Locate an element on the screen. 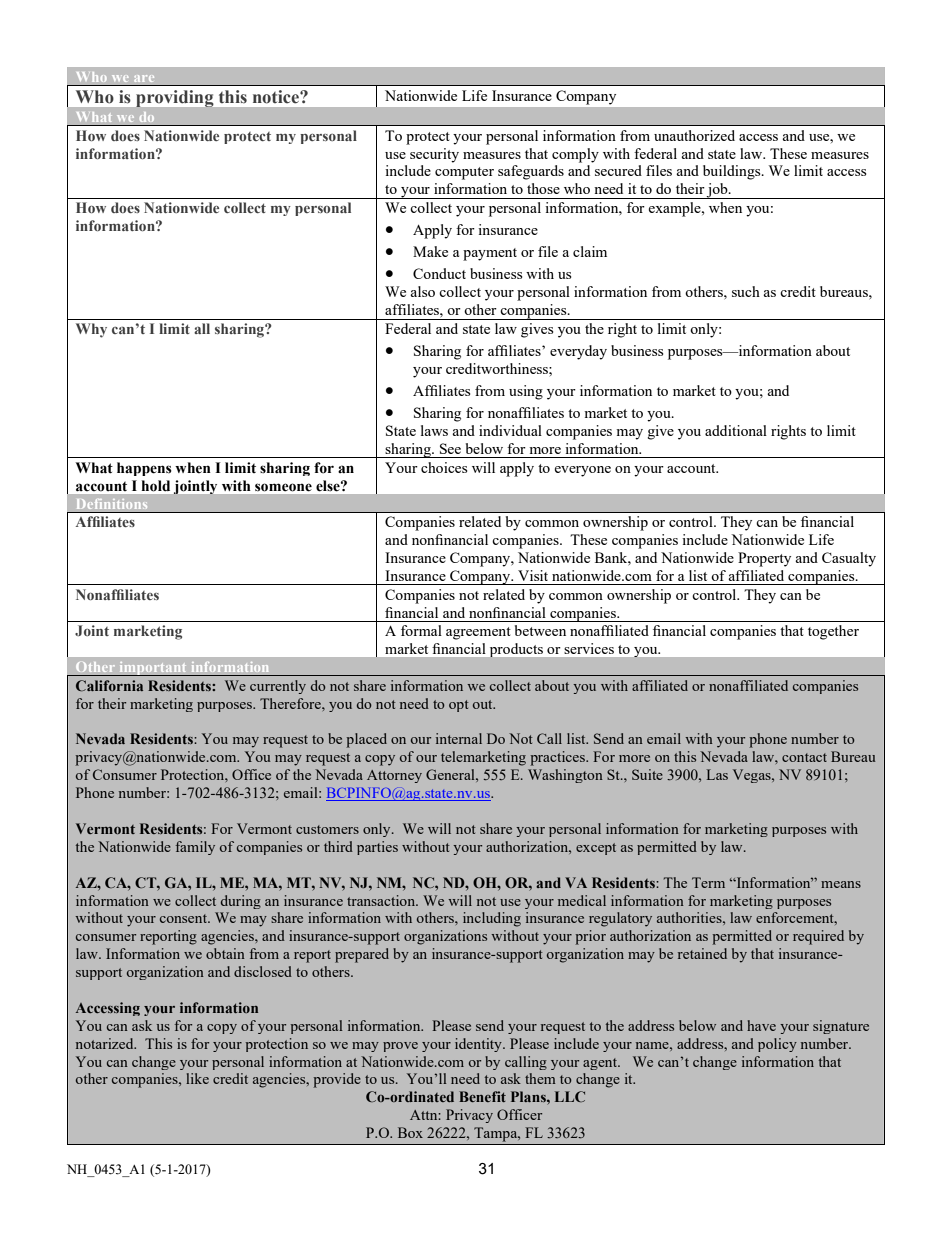 The height and width of the screenshot is (1233, 952). Term is located at coordinates (708, 882).
